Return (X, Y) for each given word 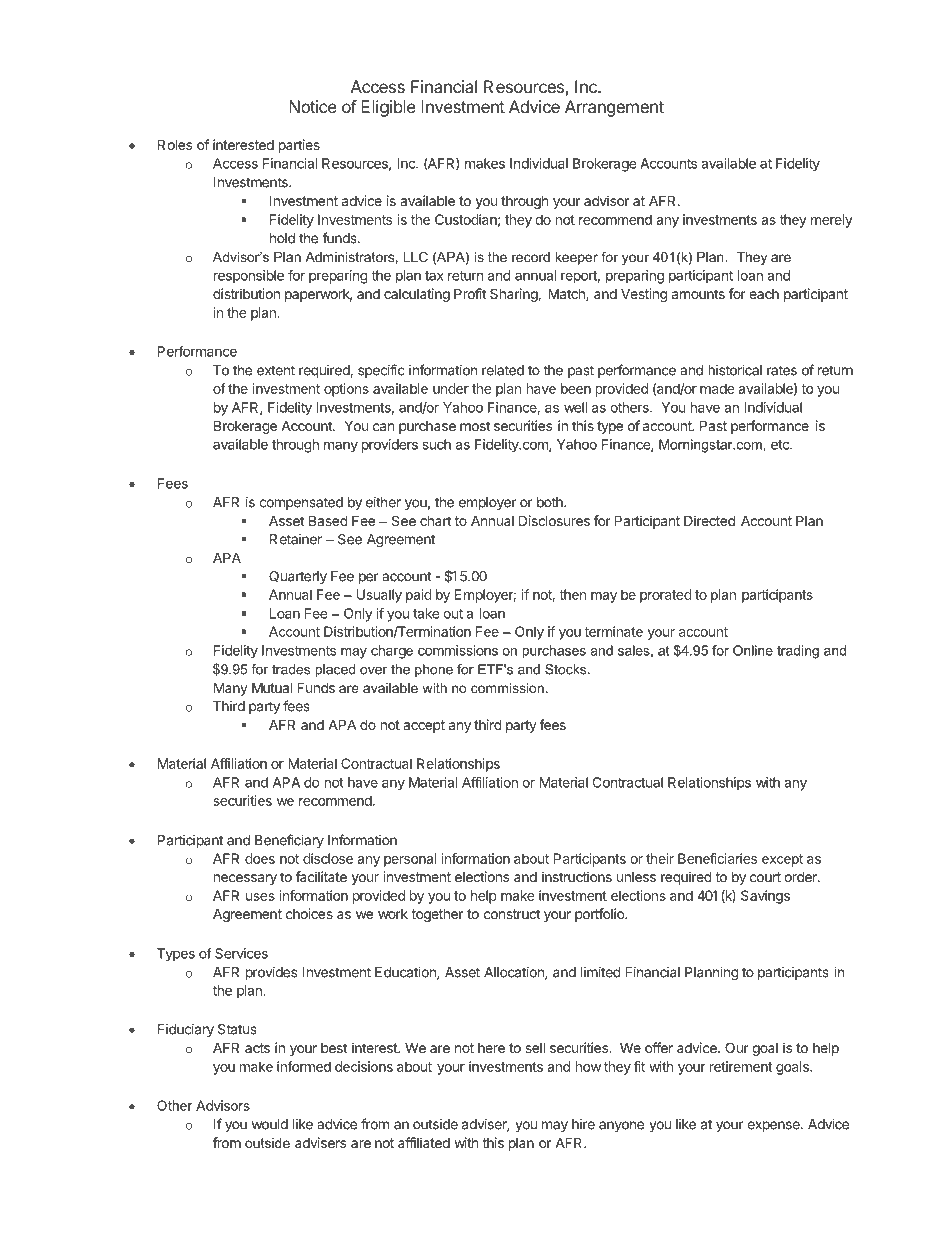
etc (781, 445)
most (475, 426)
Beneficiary (289, 841)
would (270, 1124)
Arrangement (614, 108)
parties (299, 146)
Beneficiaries (717, 858)
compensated (301, 503)
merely (832, 221)
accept (424, 726)
